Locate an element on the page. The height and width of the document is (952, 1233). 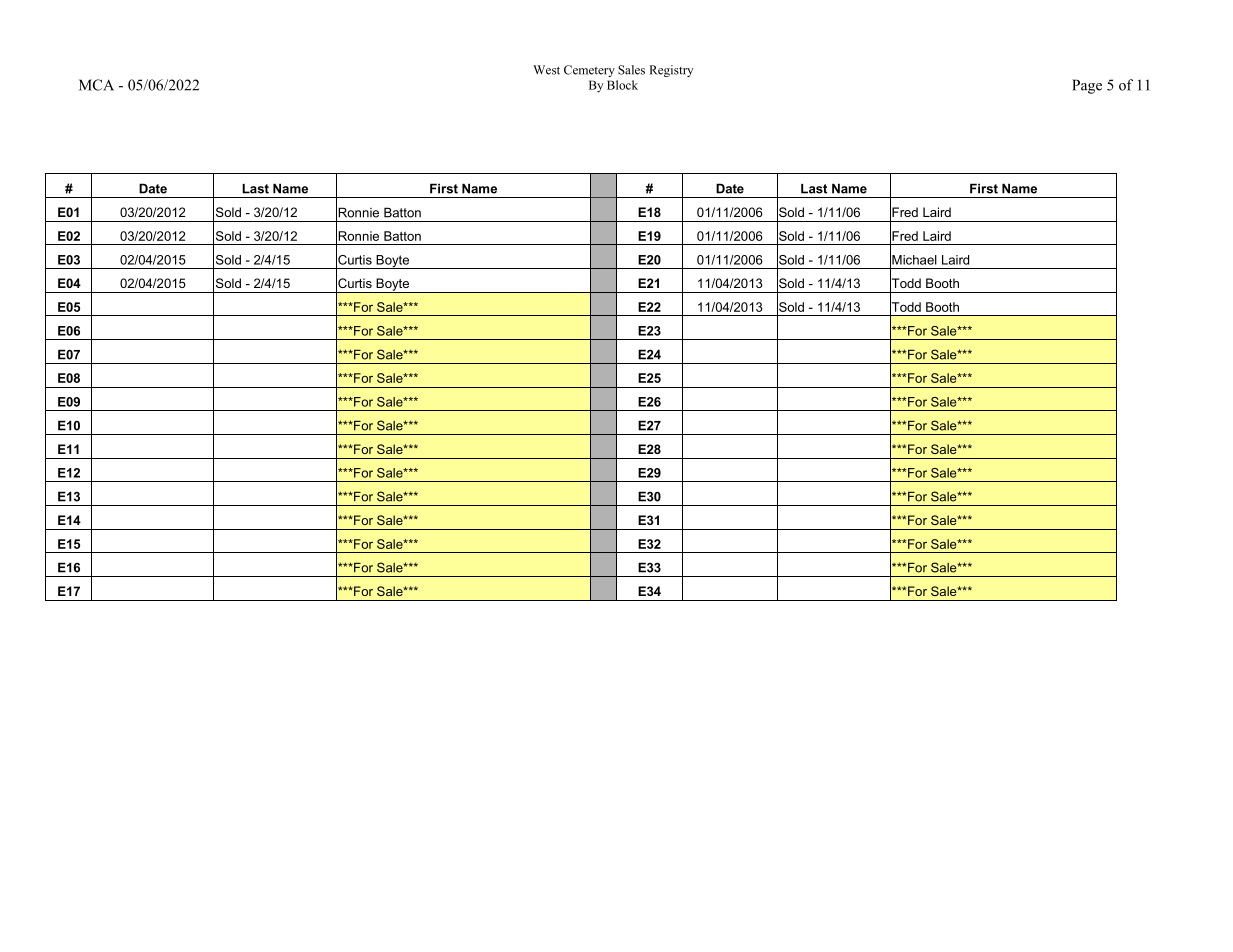
Page is located at coordinates (1087, 86).
